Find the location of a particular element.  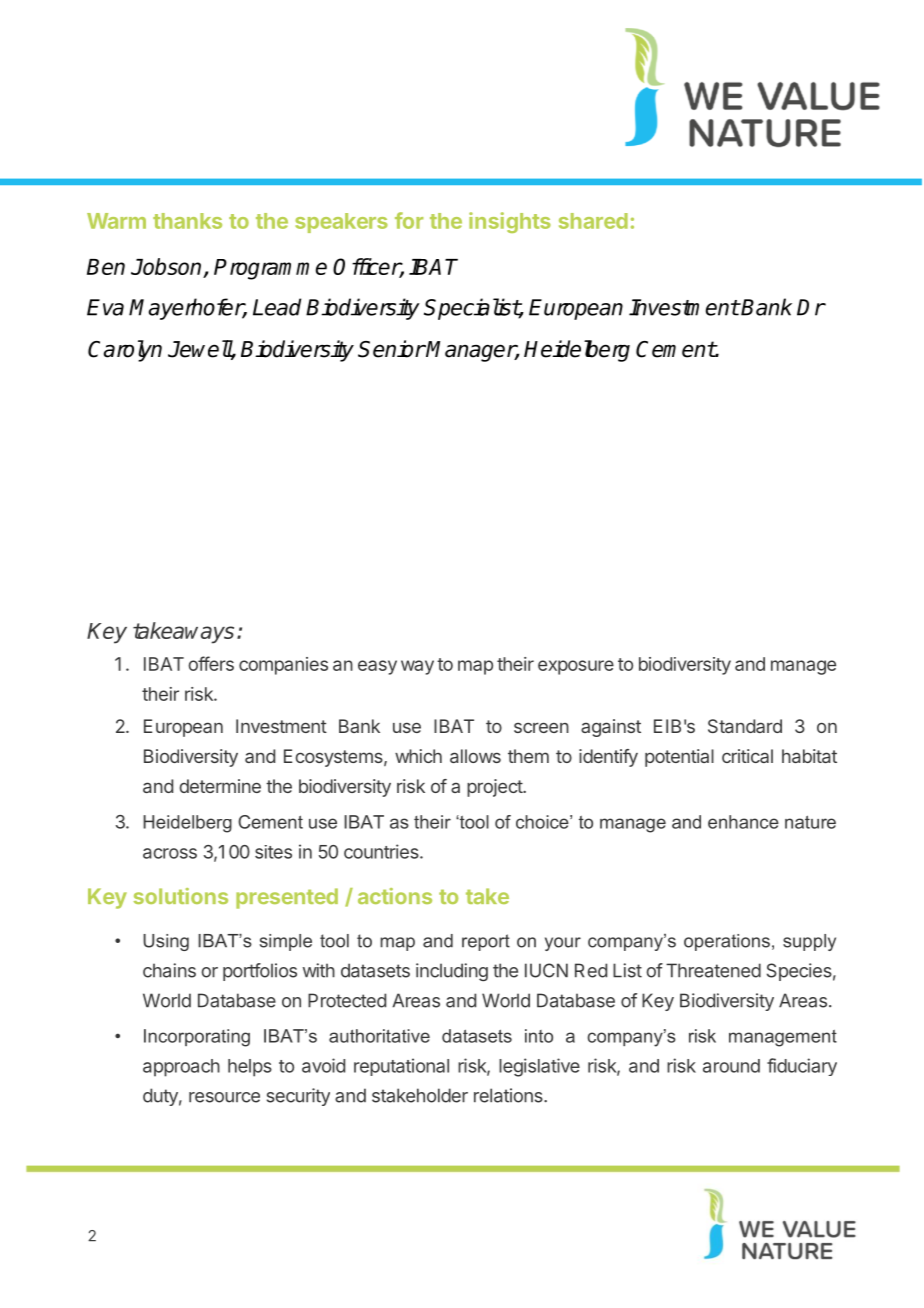

thanks is located at coordinates (187, 221).
